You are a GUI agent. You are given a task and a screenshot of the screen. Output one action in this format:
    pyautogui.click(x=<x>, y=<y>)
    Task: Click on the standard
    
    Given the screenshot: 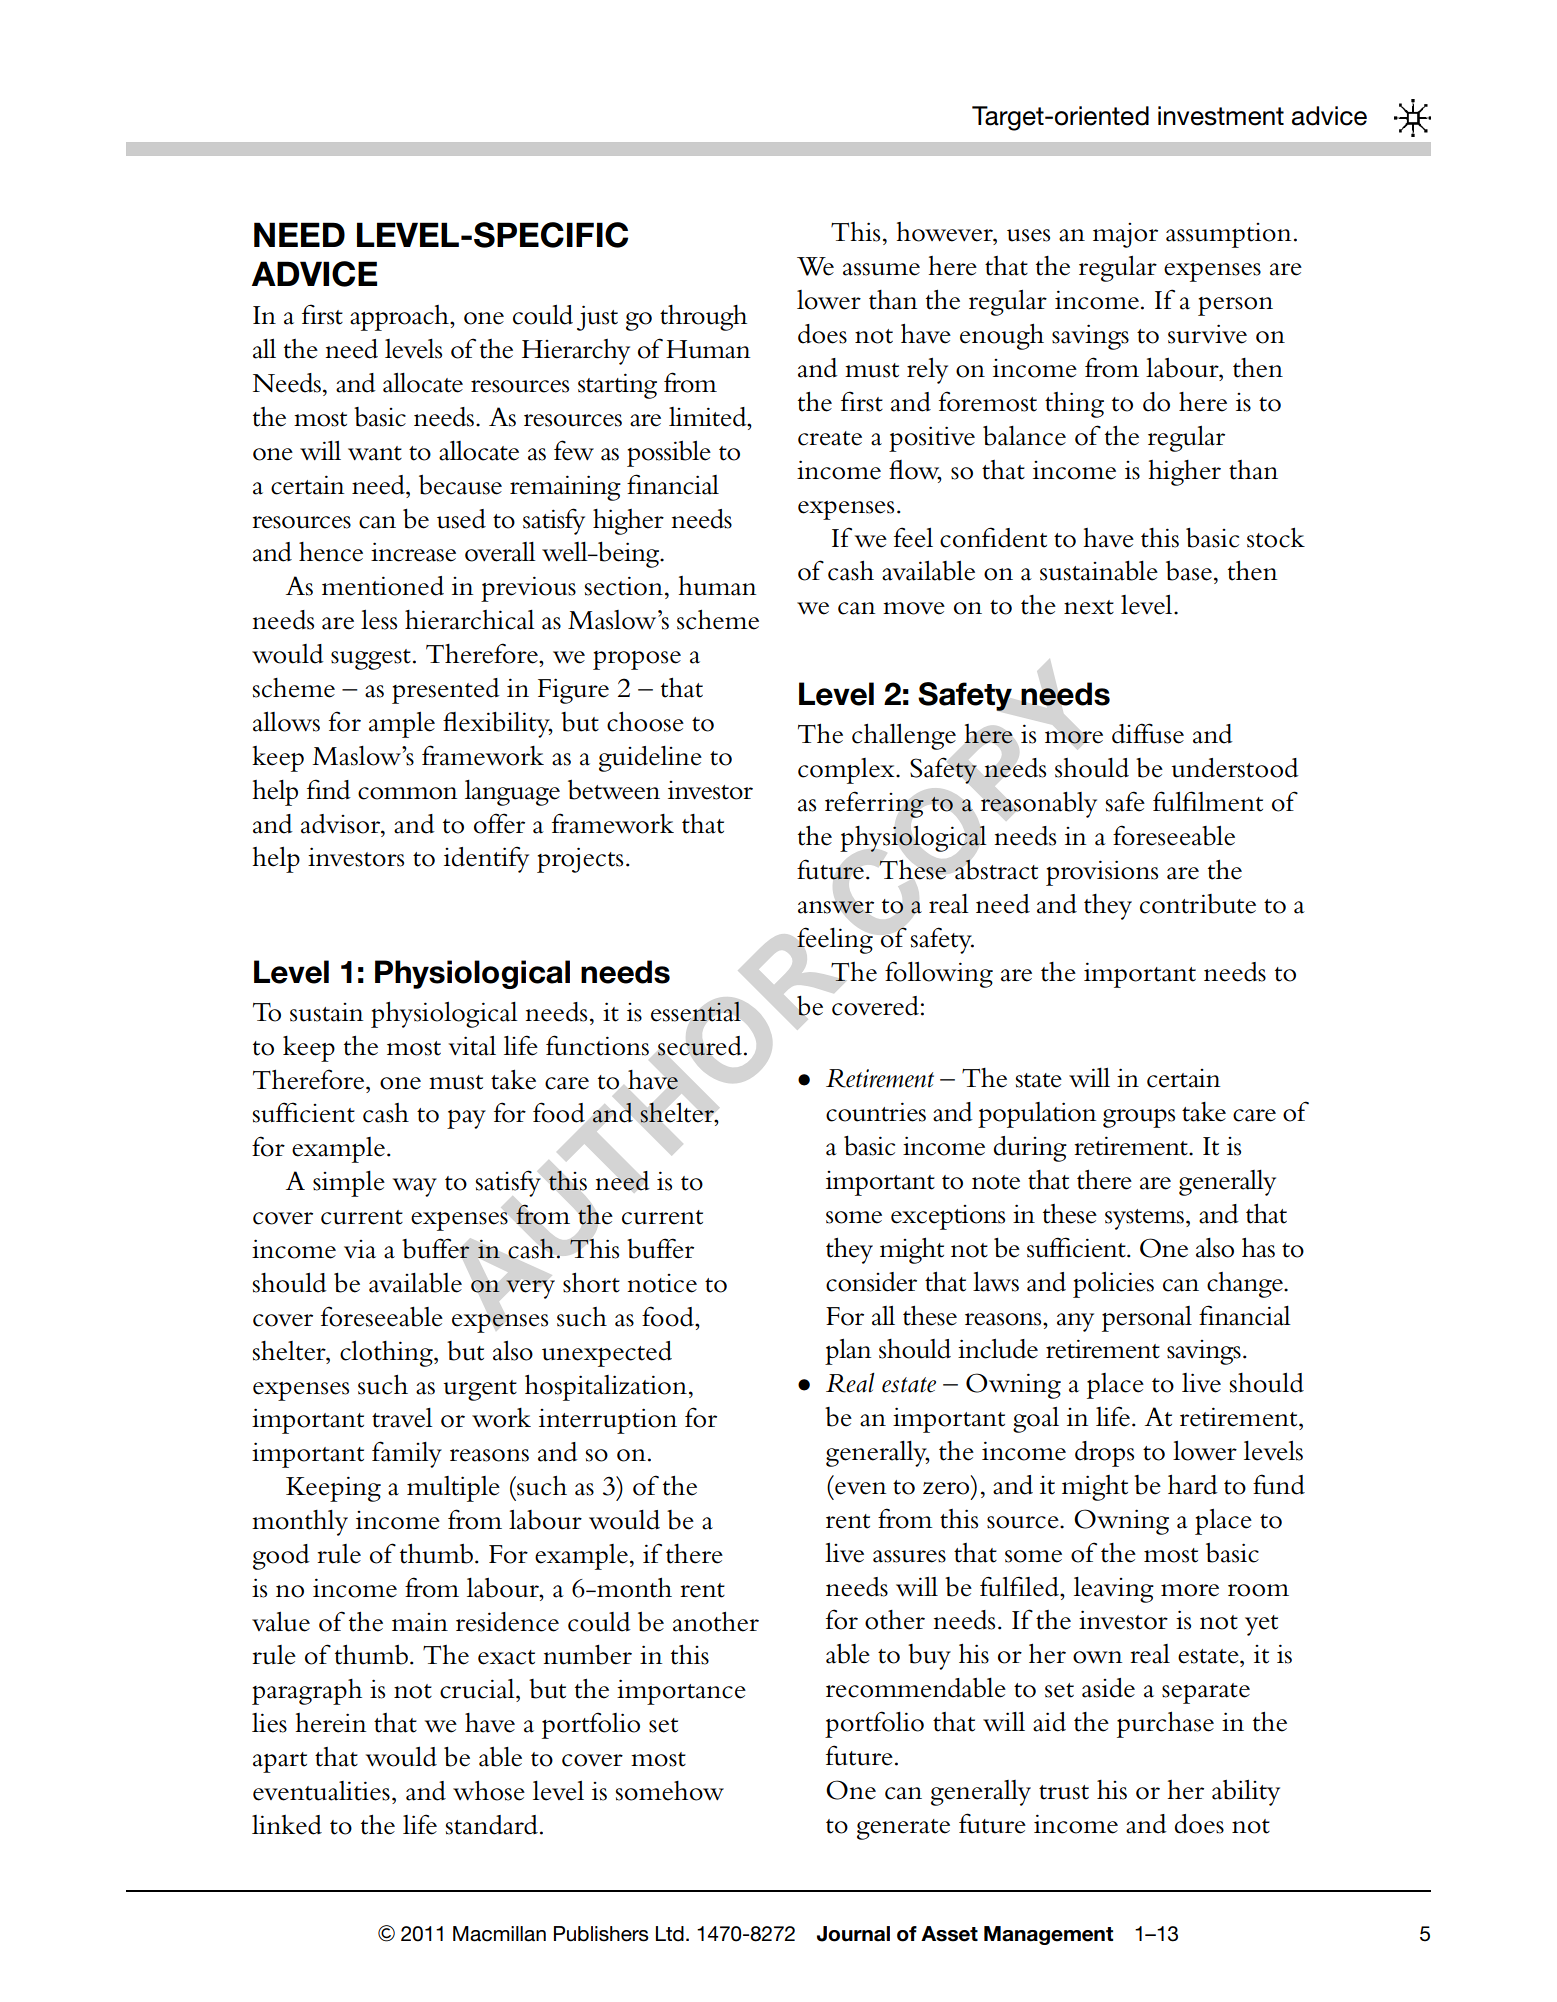 What is the action you would take?
    pyautogui.click(x=492, y=1825)
